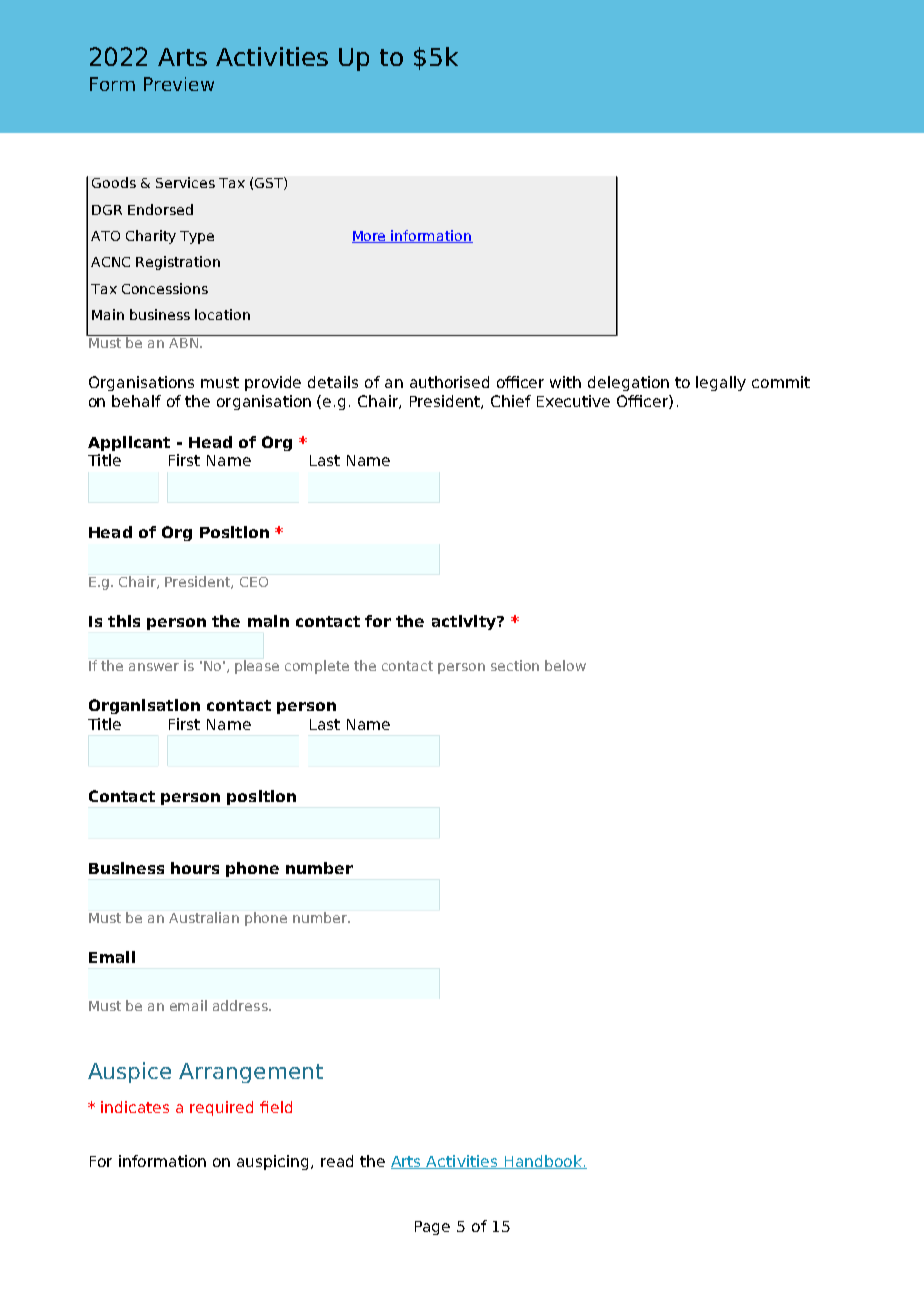 This screenshot has height=1308, width=924. Describe the element at coordinates (449, 382) in the screenshot. I see `authorised` at that location.
